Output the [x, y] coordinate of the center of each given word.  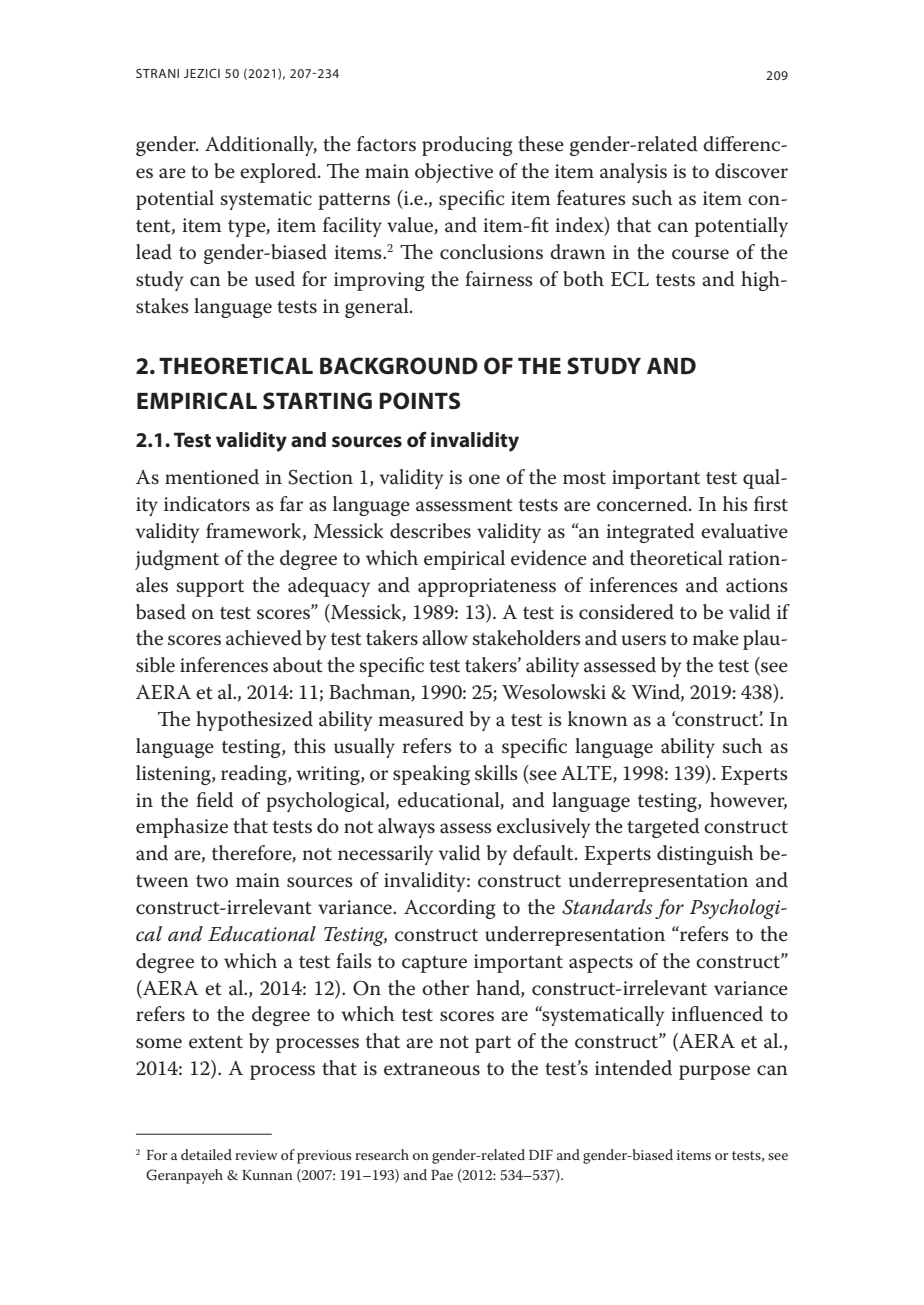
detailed [206, 1154]
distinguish [705, 855]
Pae [442, 1174]
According [450, 909]
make [716, 638]
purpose [714, 1072]
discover [751, 171]
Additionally [261, 146]
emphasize [182, 828]
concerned [643, 504]
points [420, 401]
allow [445, 638]
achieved [264, 638]
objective [454, 173]
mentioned [212, 477]
